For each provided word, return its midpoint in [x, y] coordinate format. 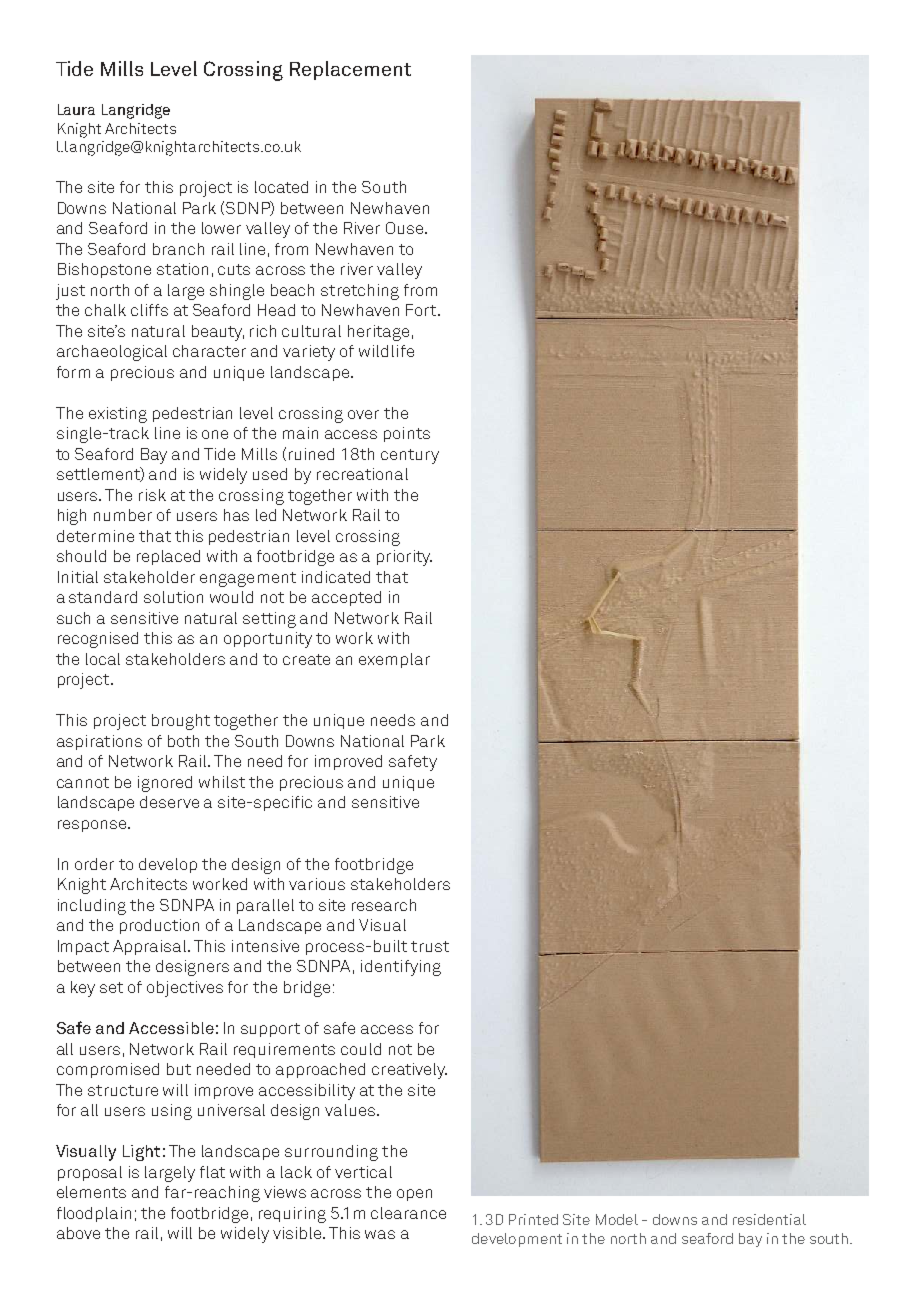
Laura [76, 109]
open [414, 1195]
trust [430, 946]
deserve [169, 802]
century [410, 456]
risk [152, 495]
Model [617, 1219]
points [407, 434]
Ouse [406, 228]
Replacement [350, 70]
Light [141, 1153]
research [384, 905]
